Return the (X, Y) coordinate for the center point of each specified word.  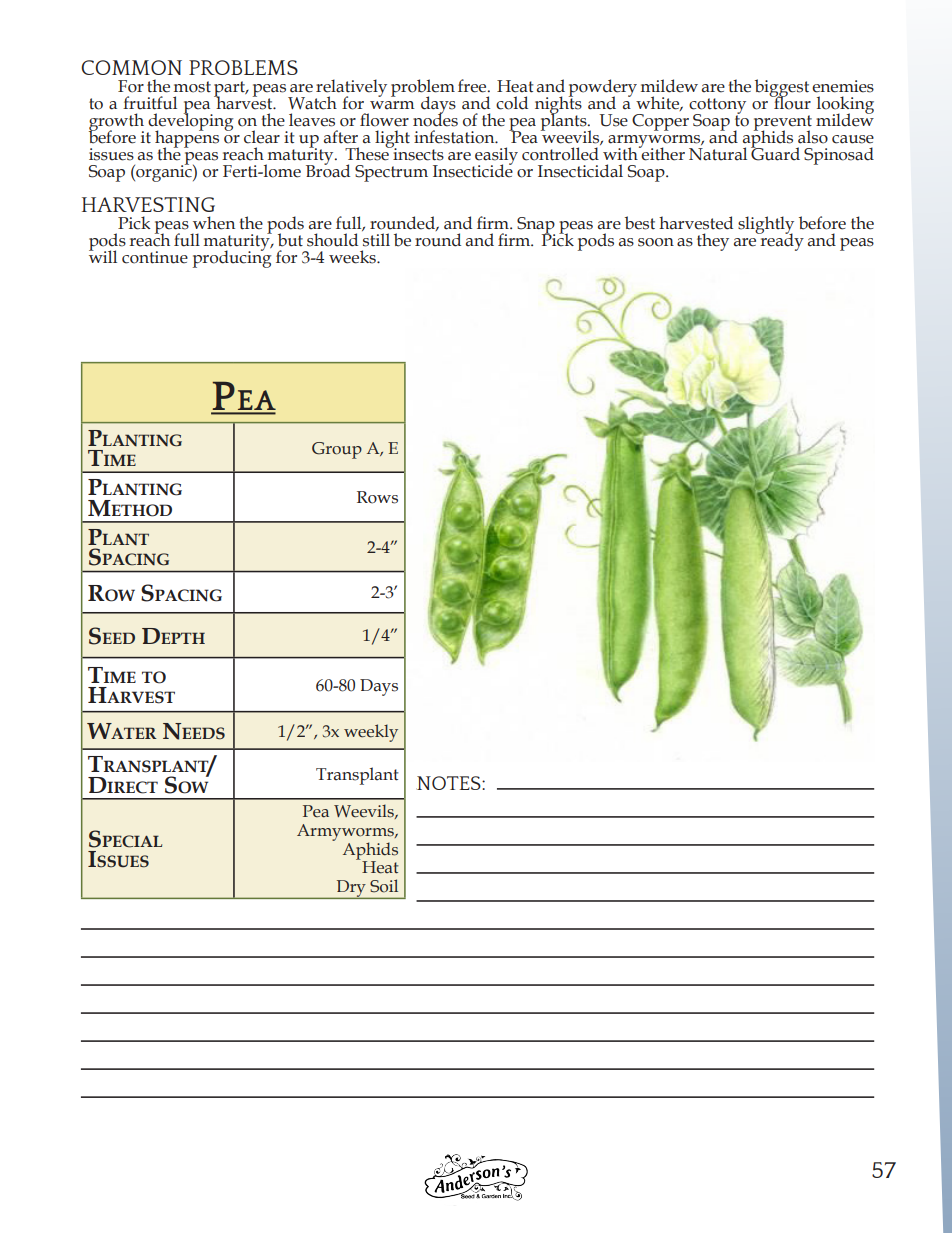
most (192, 87)
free (473, 86)
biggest (782, 89)
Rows (377, 497)
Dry (351, 889)
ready (781, 241)
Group (337, 450)
